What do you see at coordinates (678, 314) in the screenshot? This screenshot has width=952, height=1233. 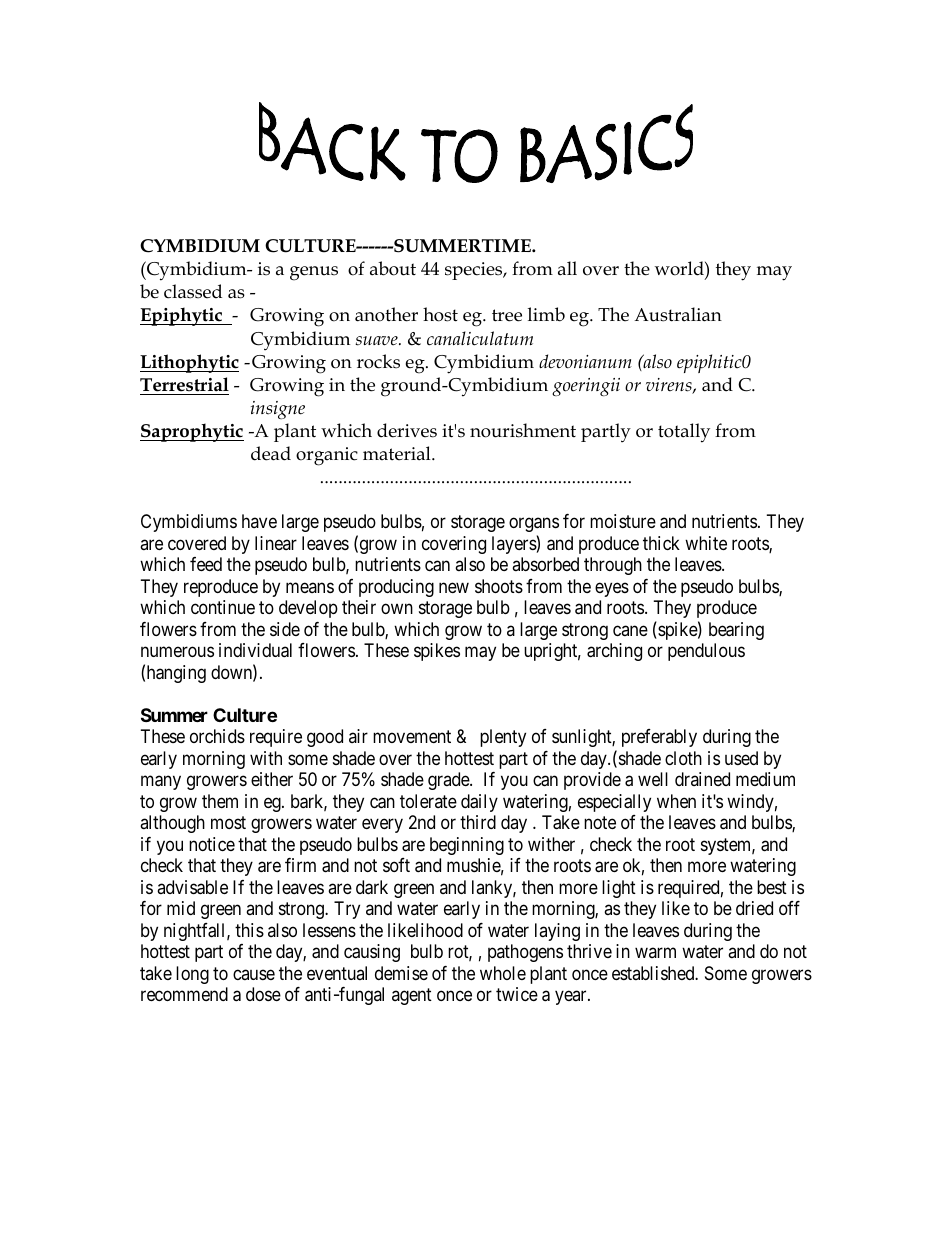 I see `Australian` at bounding box center [678, 314].
